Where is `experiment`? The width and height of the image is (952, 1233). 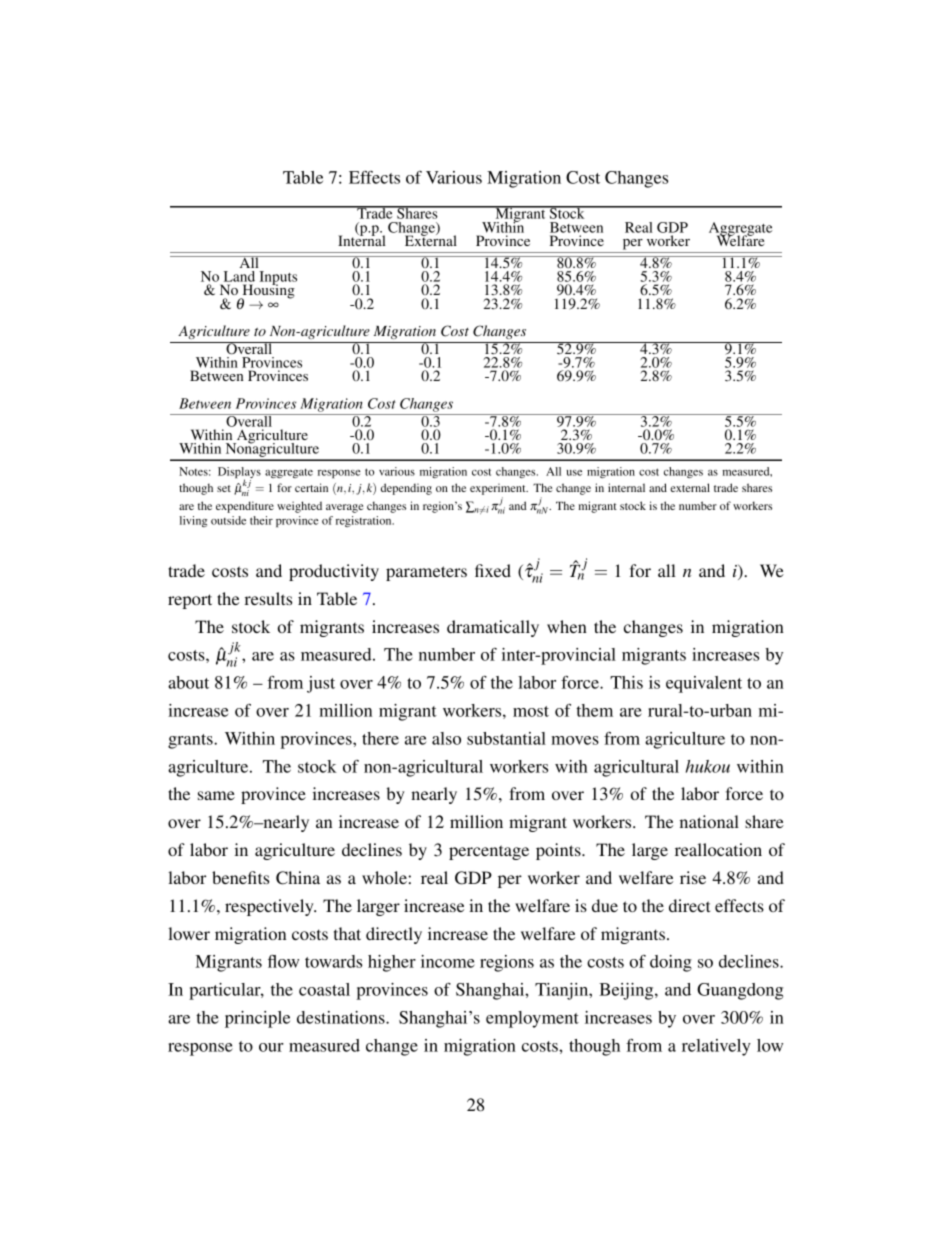 experiment is located at coordinates (499, 490).
